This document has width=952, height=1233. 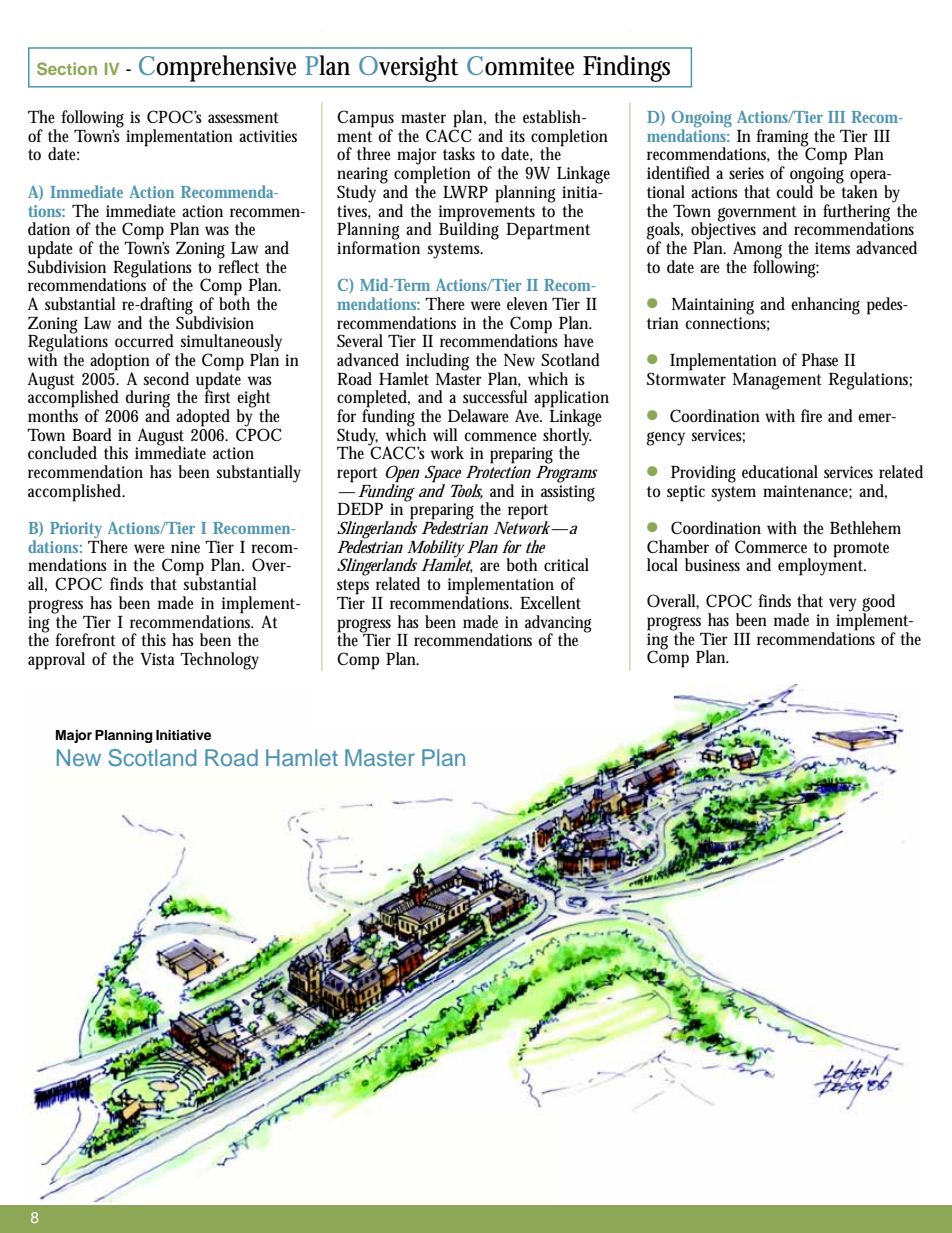 What do you see at coordinates (832, 248) in the document?
I see `items` at bounding box center [832, 248].
